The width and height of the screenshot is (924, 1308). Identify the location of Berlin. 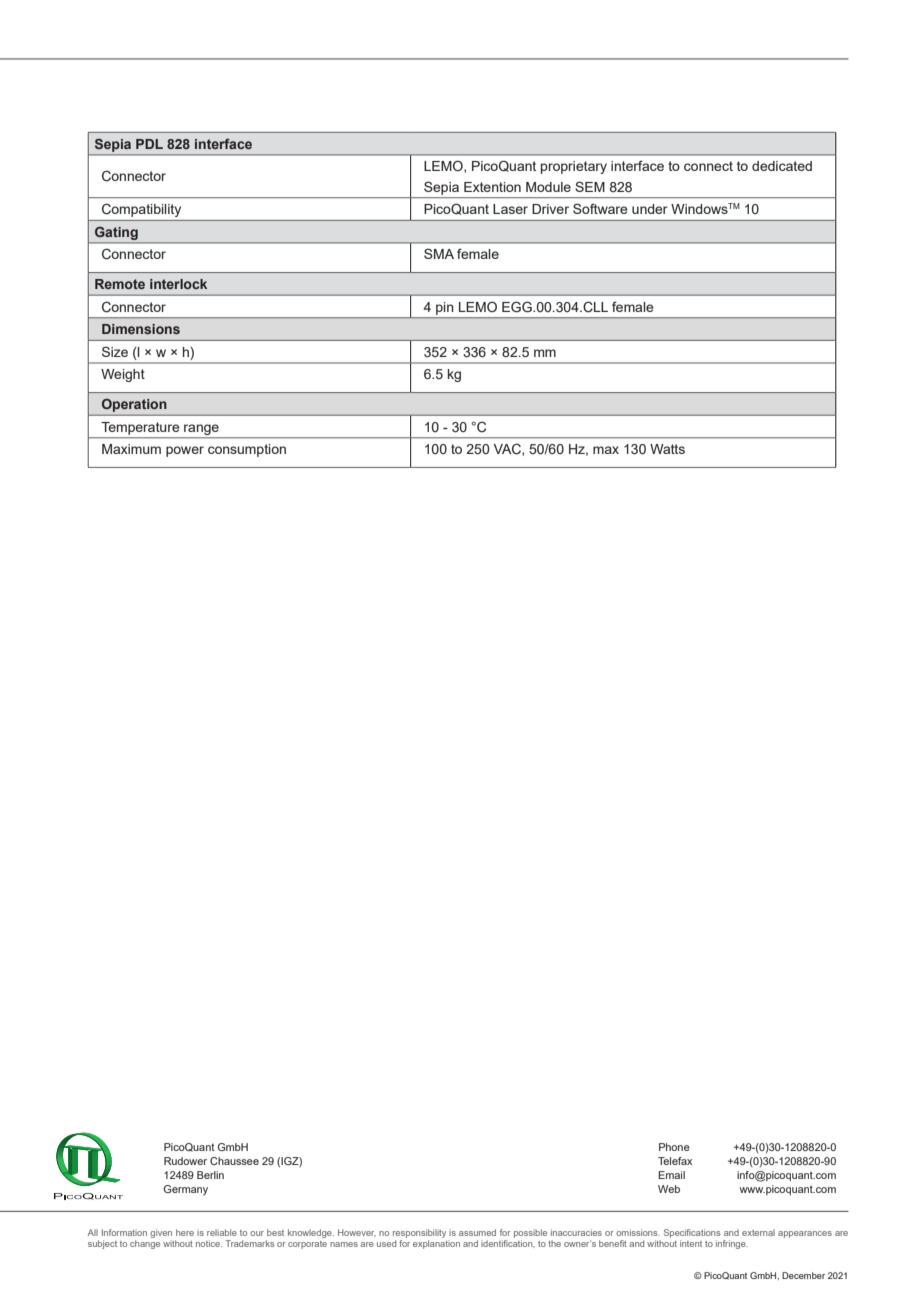
(210, 1175).
